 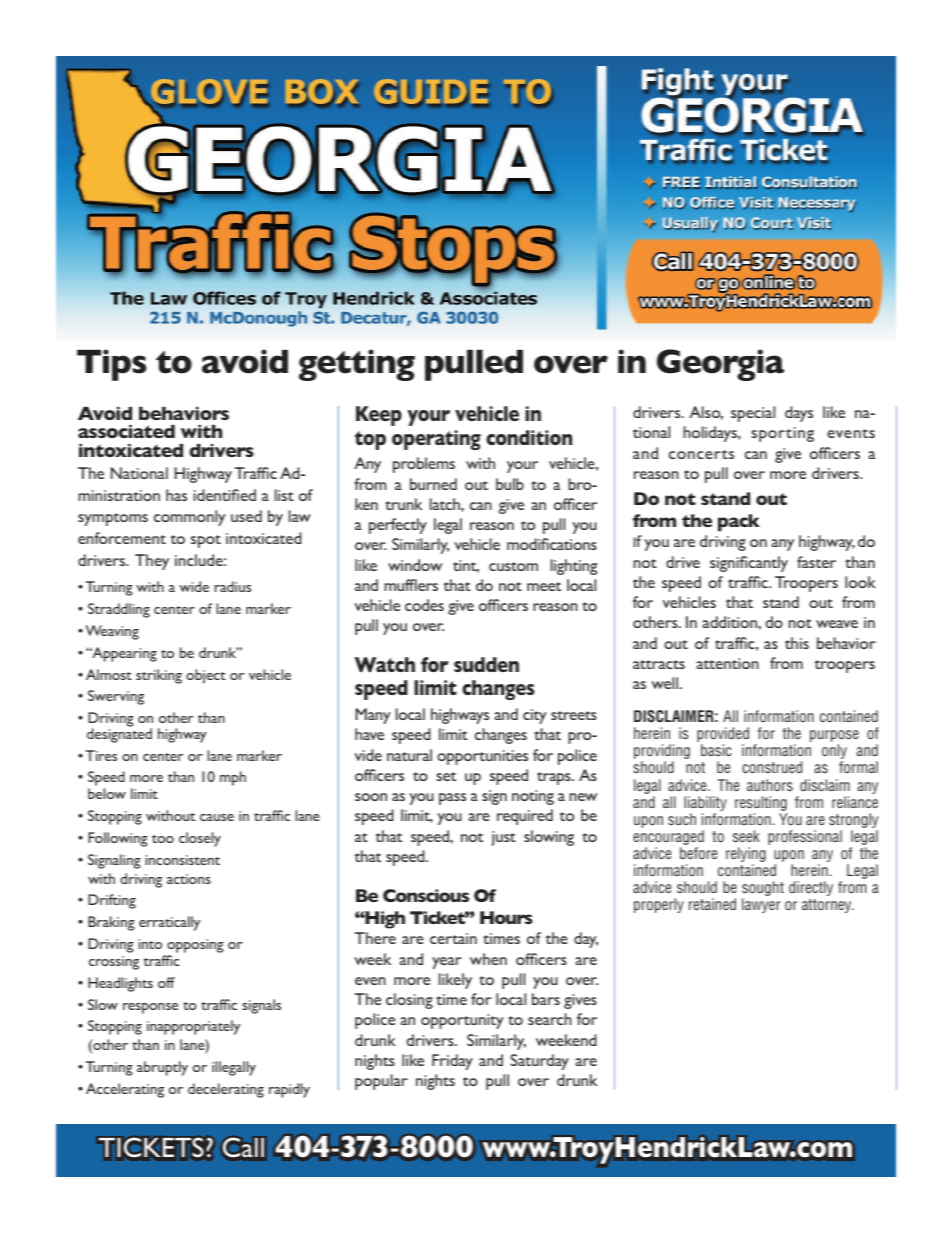 I want to click on this, so click(x=797, y=643).
